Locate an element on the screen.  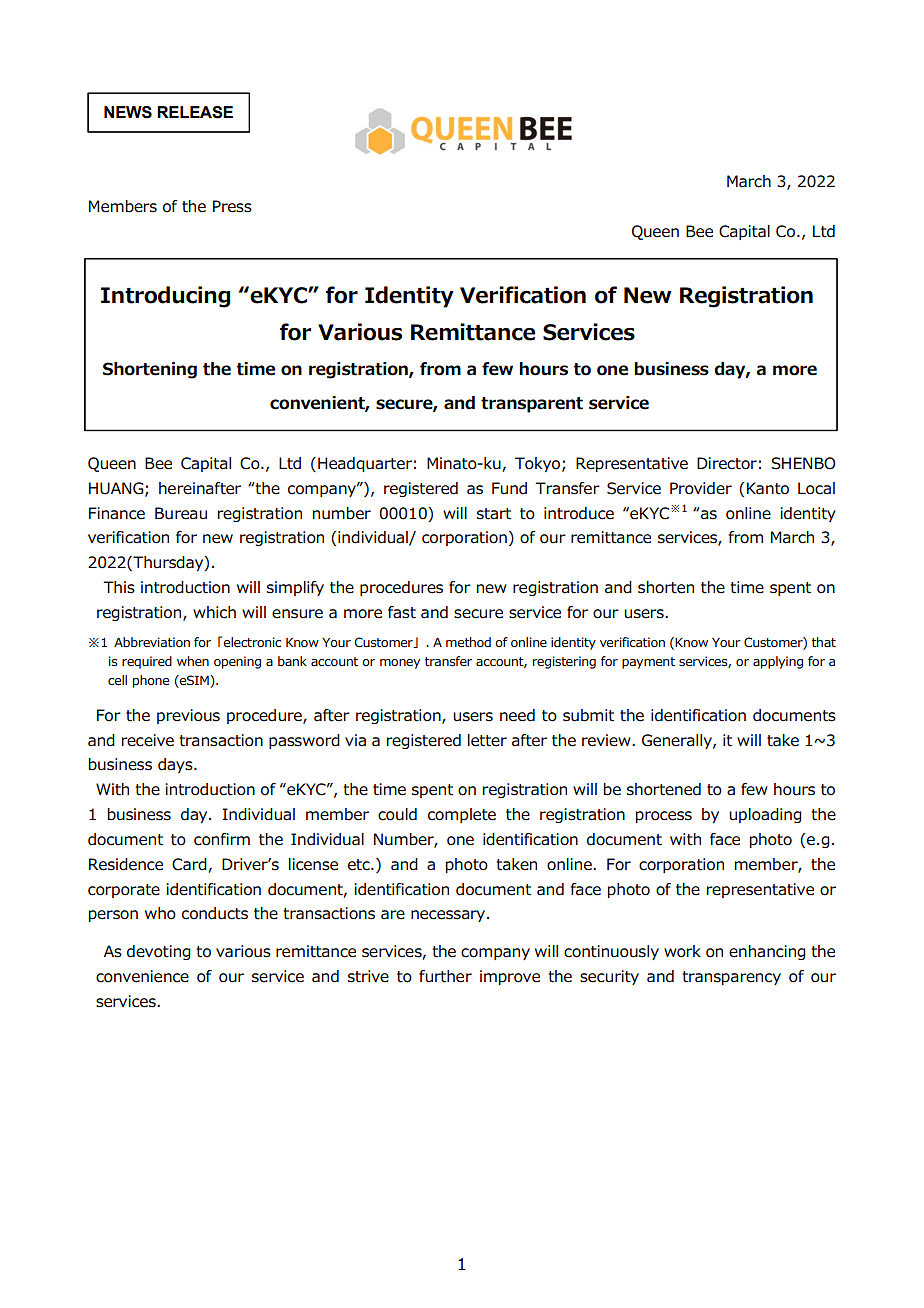
transparent is located at coordinates (532, 405).
